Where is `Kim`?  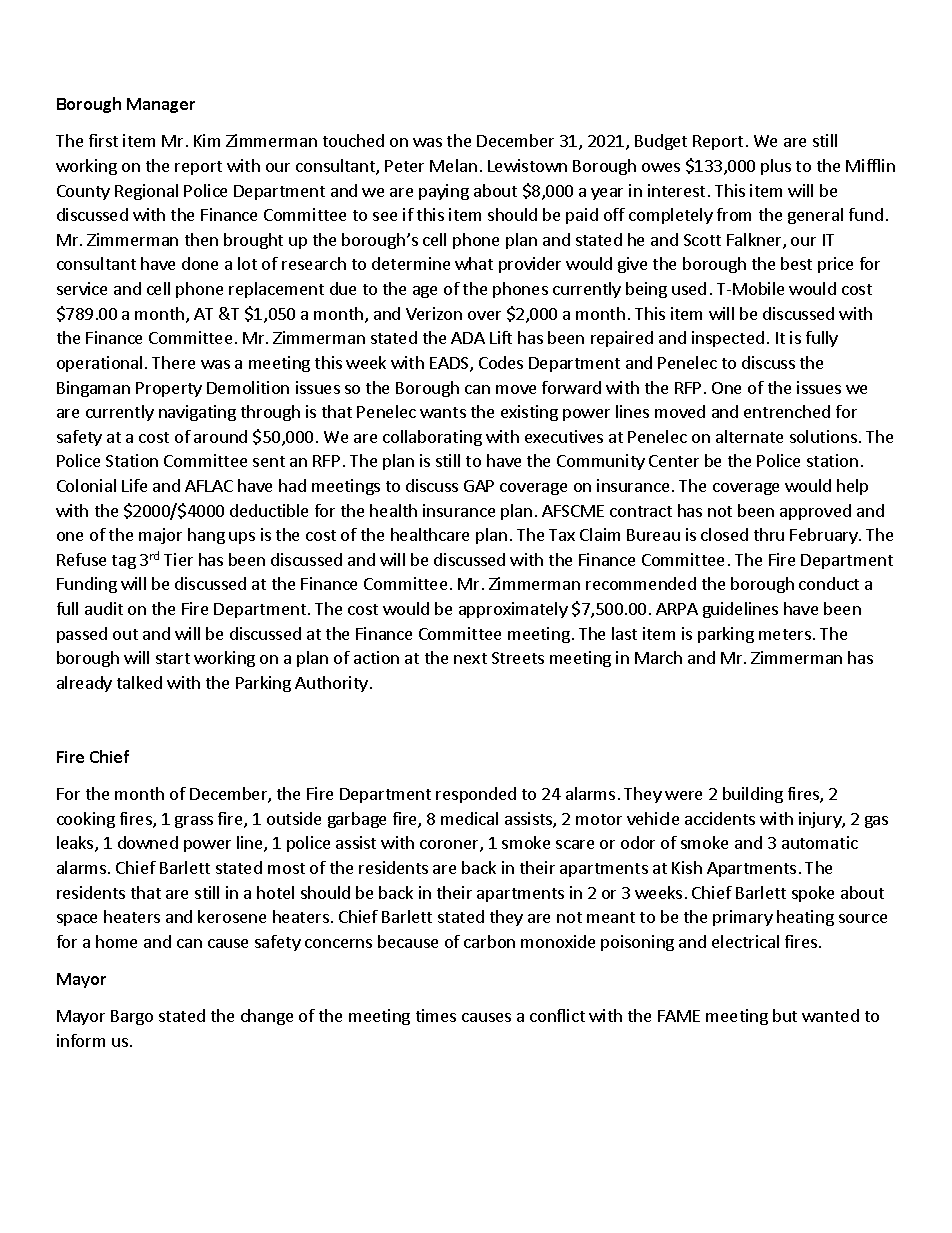
Kim is located at coordinates (207, 140).
